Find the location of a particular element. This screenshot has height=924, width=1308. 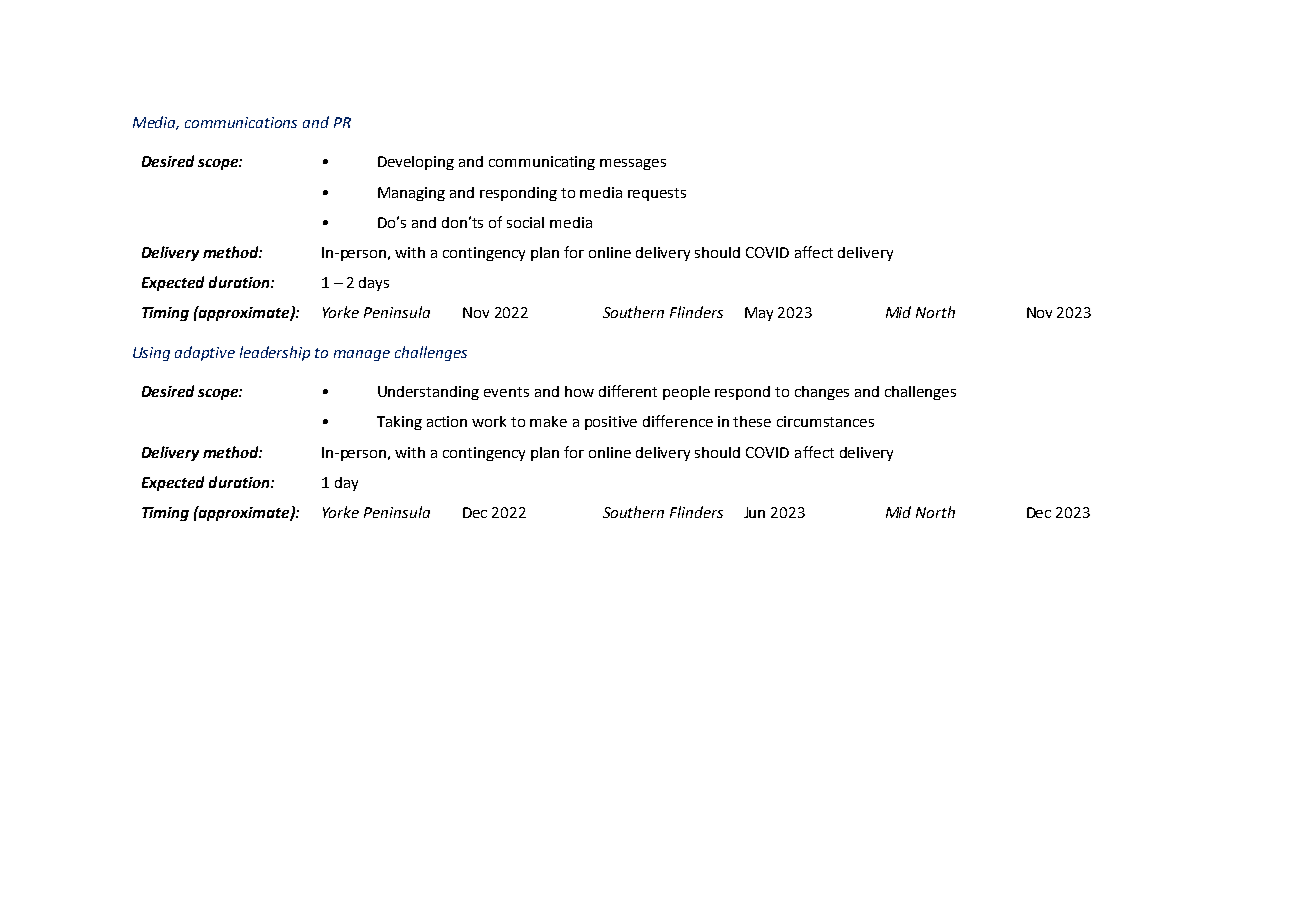

messages is located at coordinates (633, 164).
